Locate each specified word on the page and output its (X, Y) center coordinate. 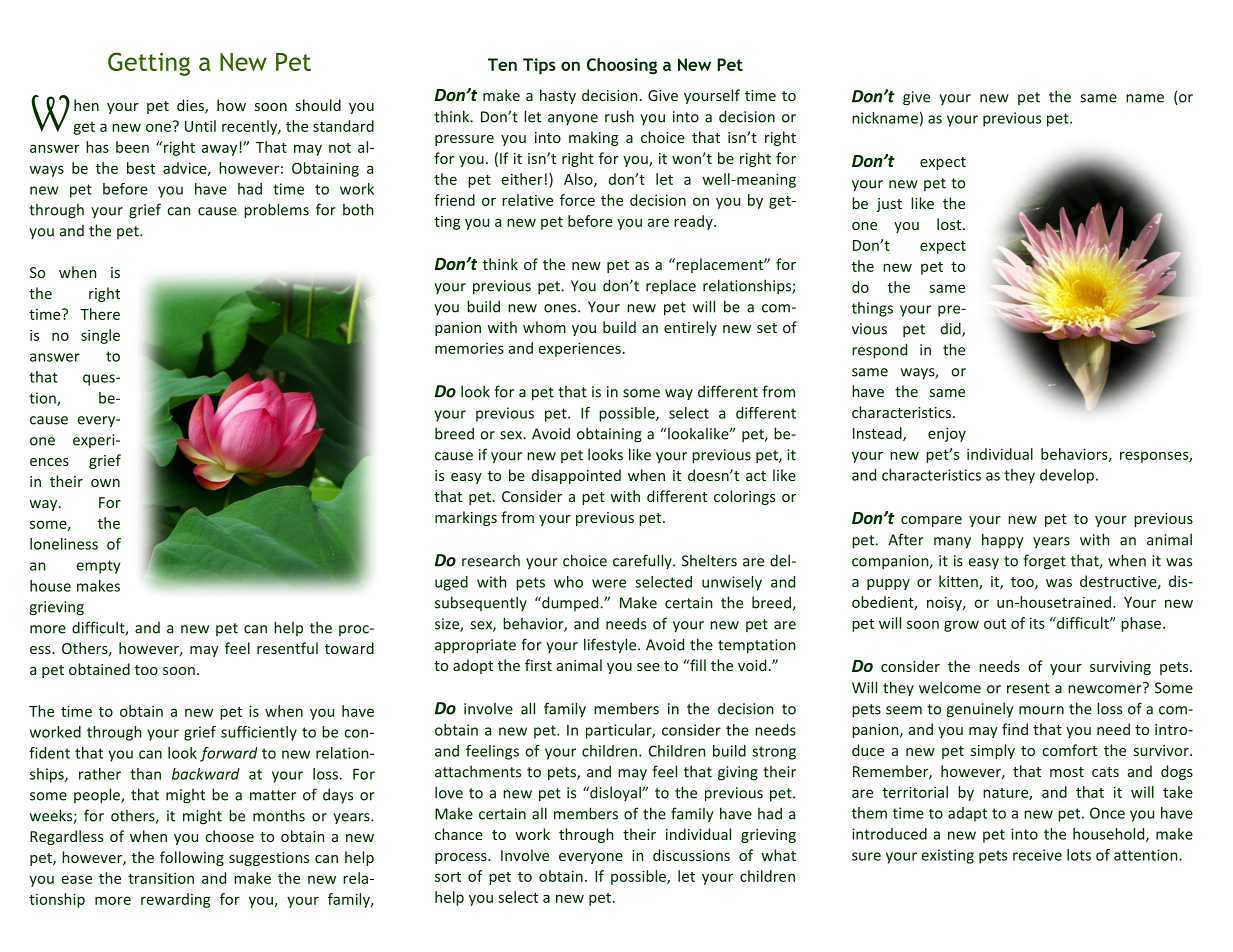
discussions (691, 855)
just (889, 205)
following (192, 858)
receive (1037, 855)
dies (191, 106)
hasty (558, 96)
